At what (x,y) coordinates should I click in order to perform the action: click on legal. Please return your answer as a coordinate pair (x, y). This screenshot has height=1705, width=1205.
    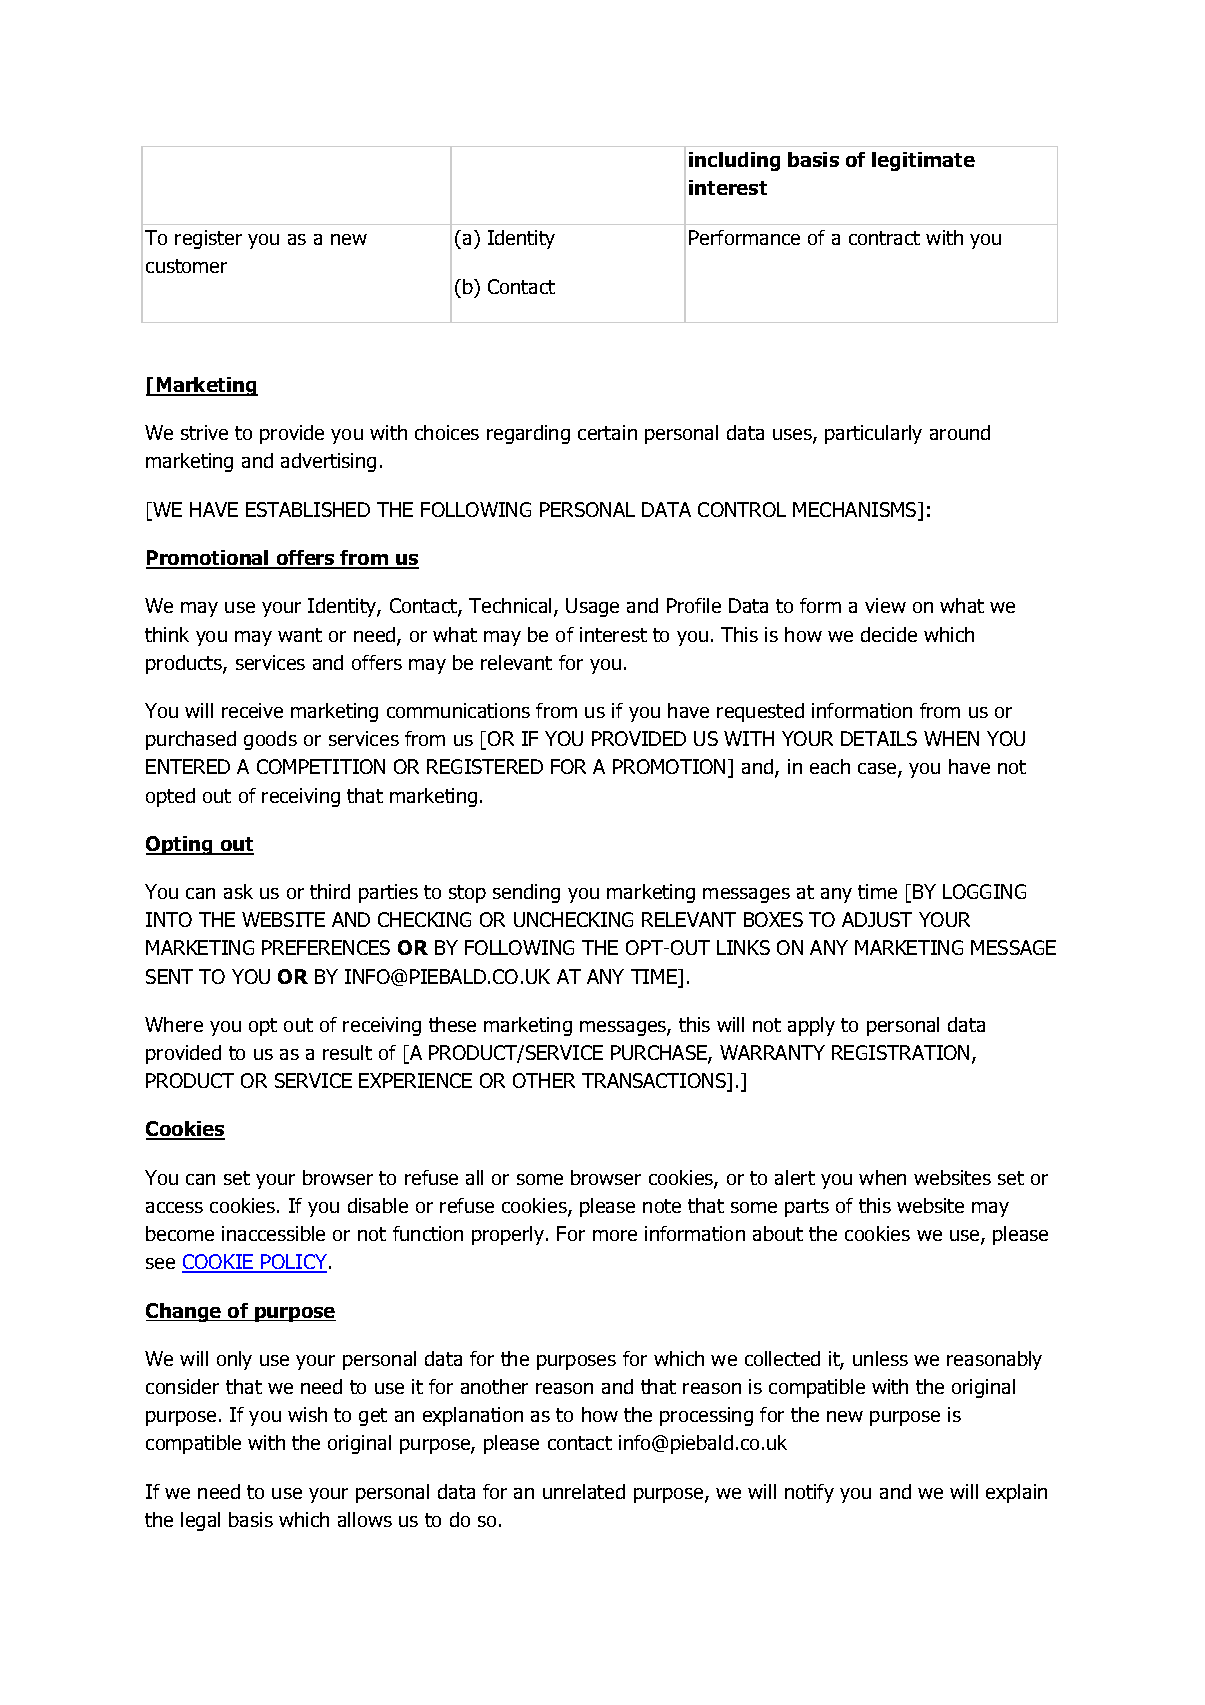
    Looking at the image, I should click on (200, 1521).
